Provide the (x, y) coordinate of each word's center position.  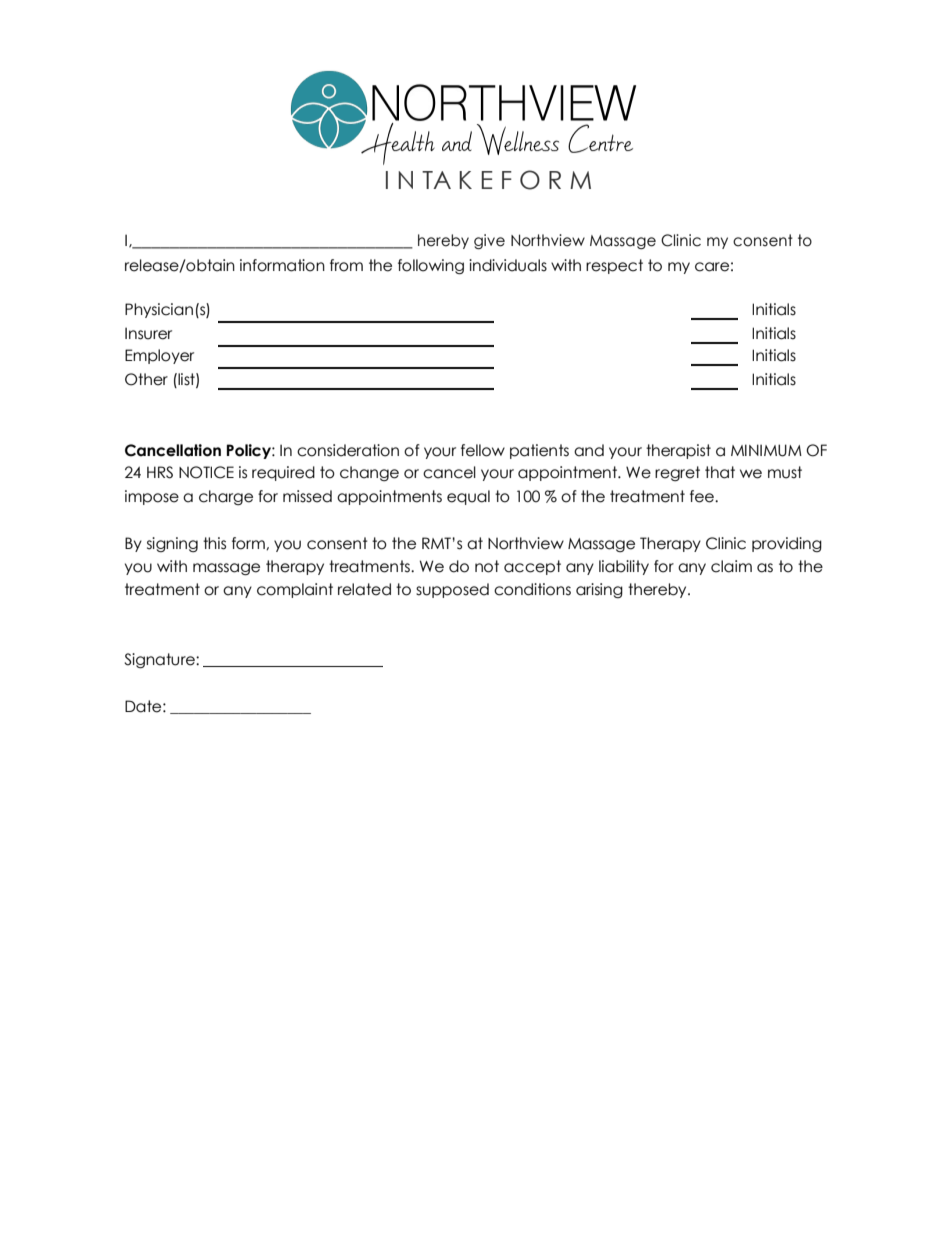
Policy (250, 451)
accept (532, 567)
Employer (159, 356)
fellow (483, 450)
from (346, 265)
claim (731, 566)
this (214, 543)
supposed (452, 590)
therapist (678, 451)
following (431, 266)
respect (614, 266)
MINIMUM (766, 450)
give (489, 241)
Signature (160, 660)
